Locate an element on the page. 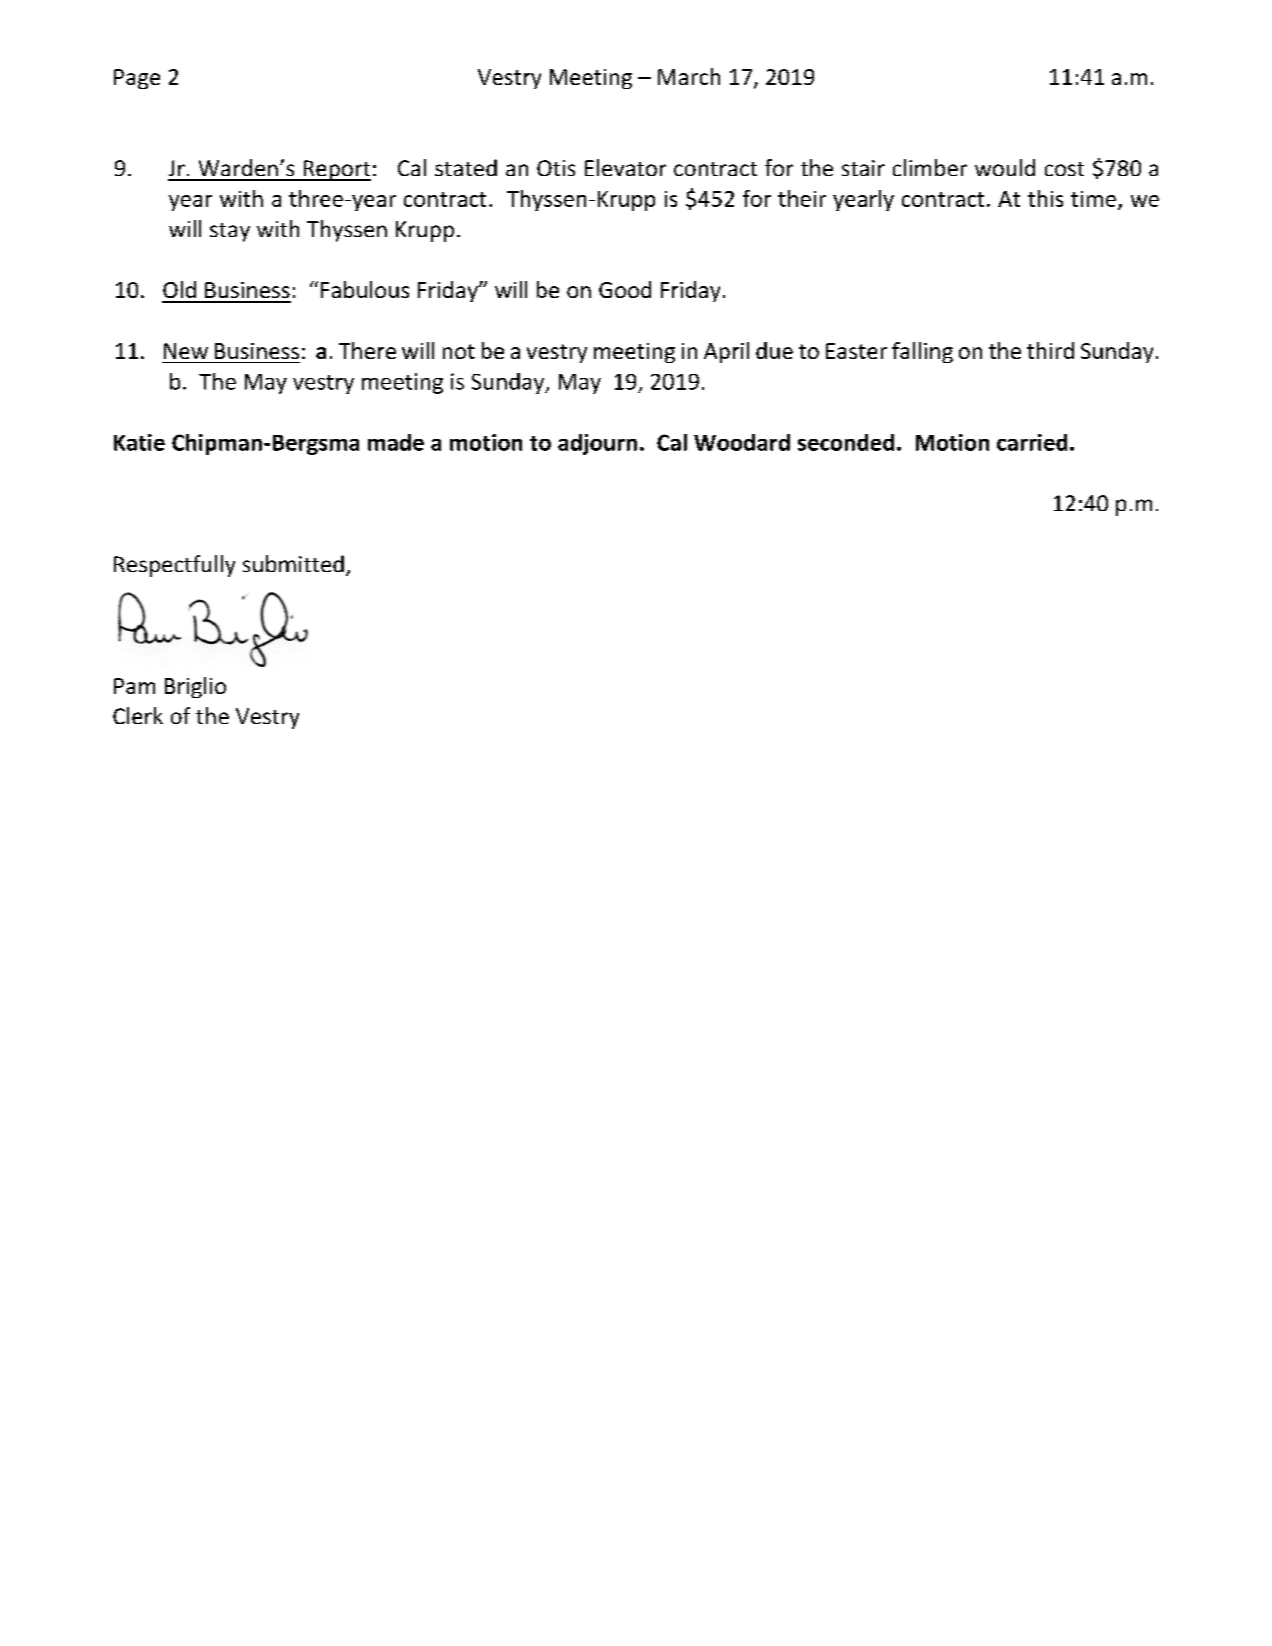 The height and width of the page is (1646, 1272). New is located at coordinates (186, 351).
